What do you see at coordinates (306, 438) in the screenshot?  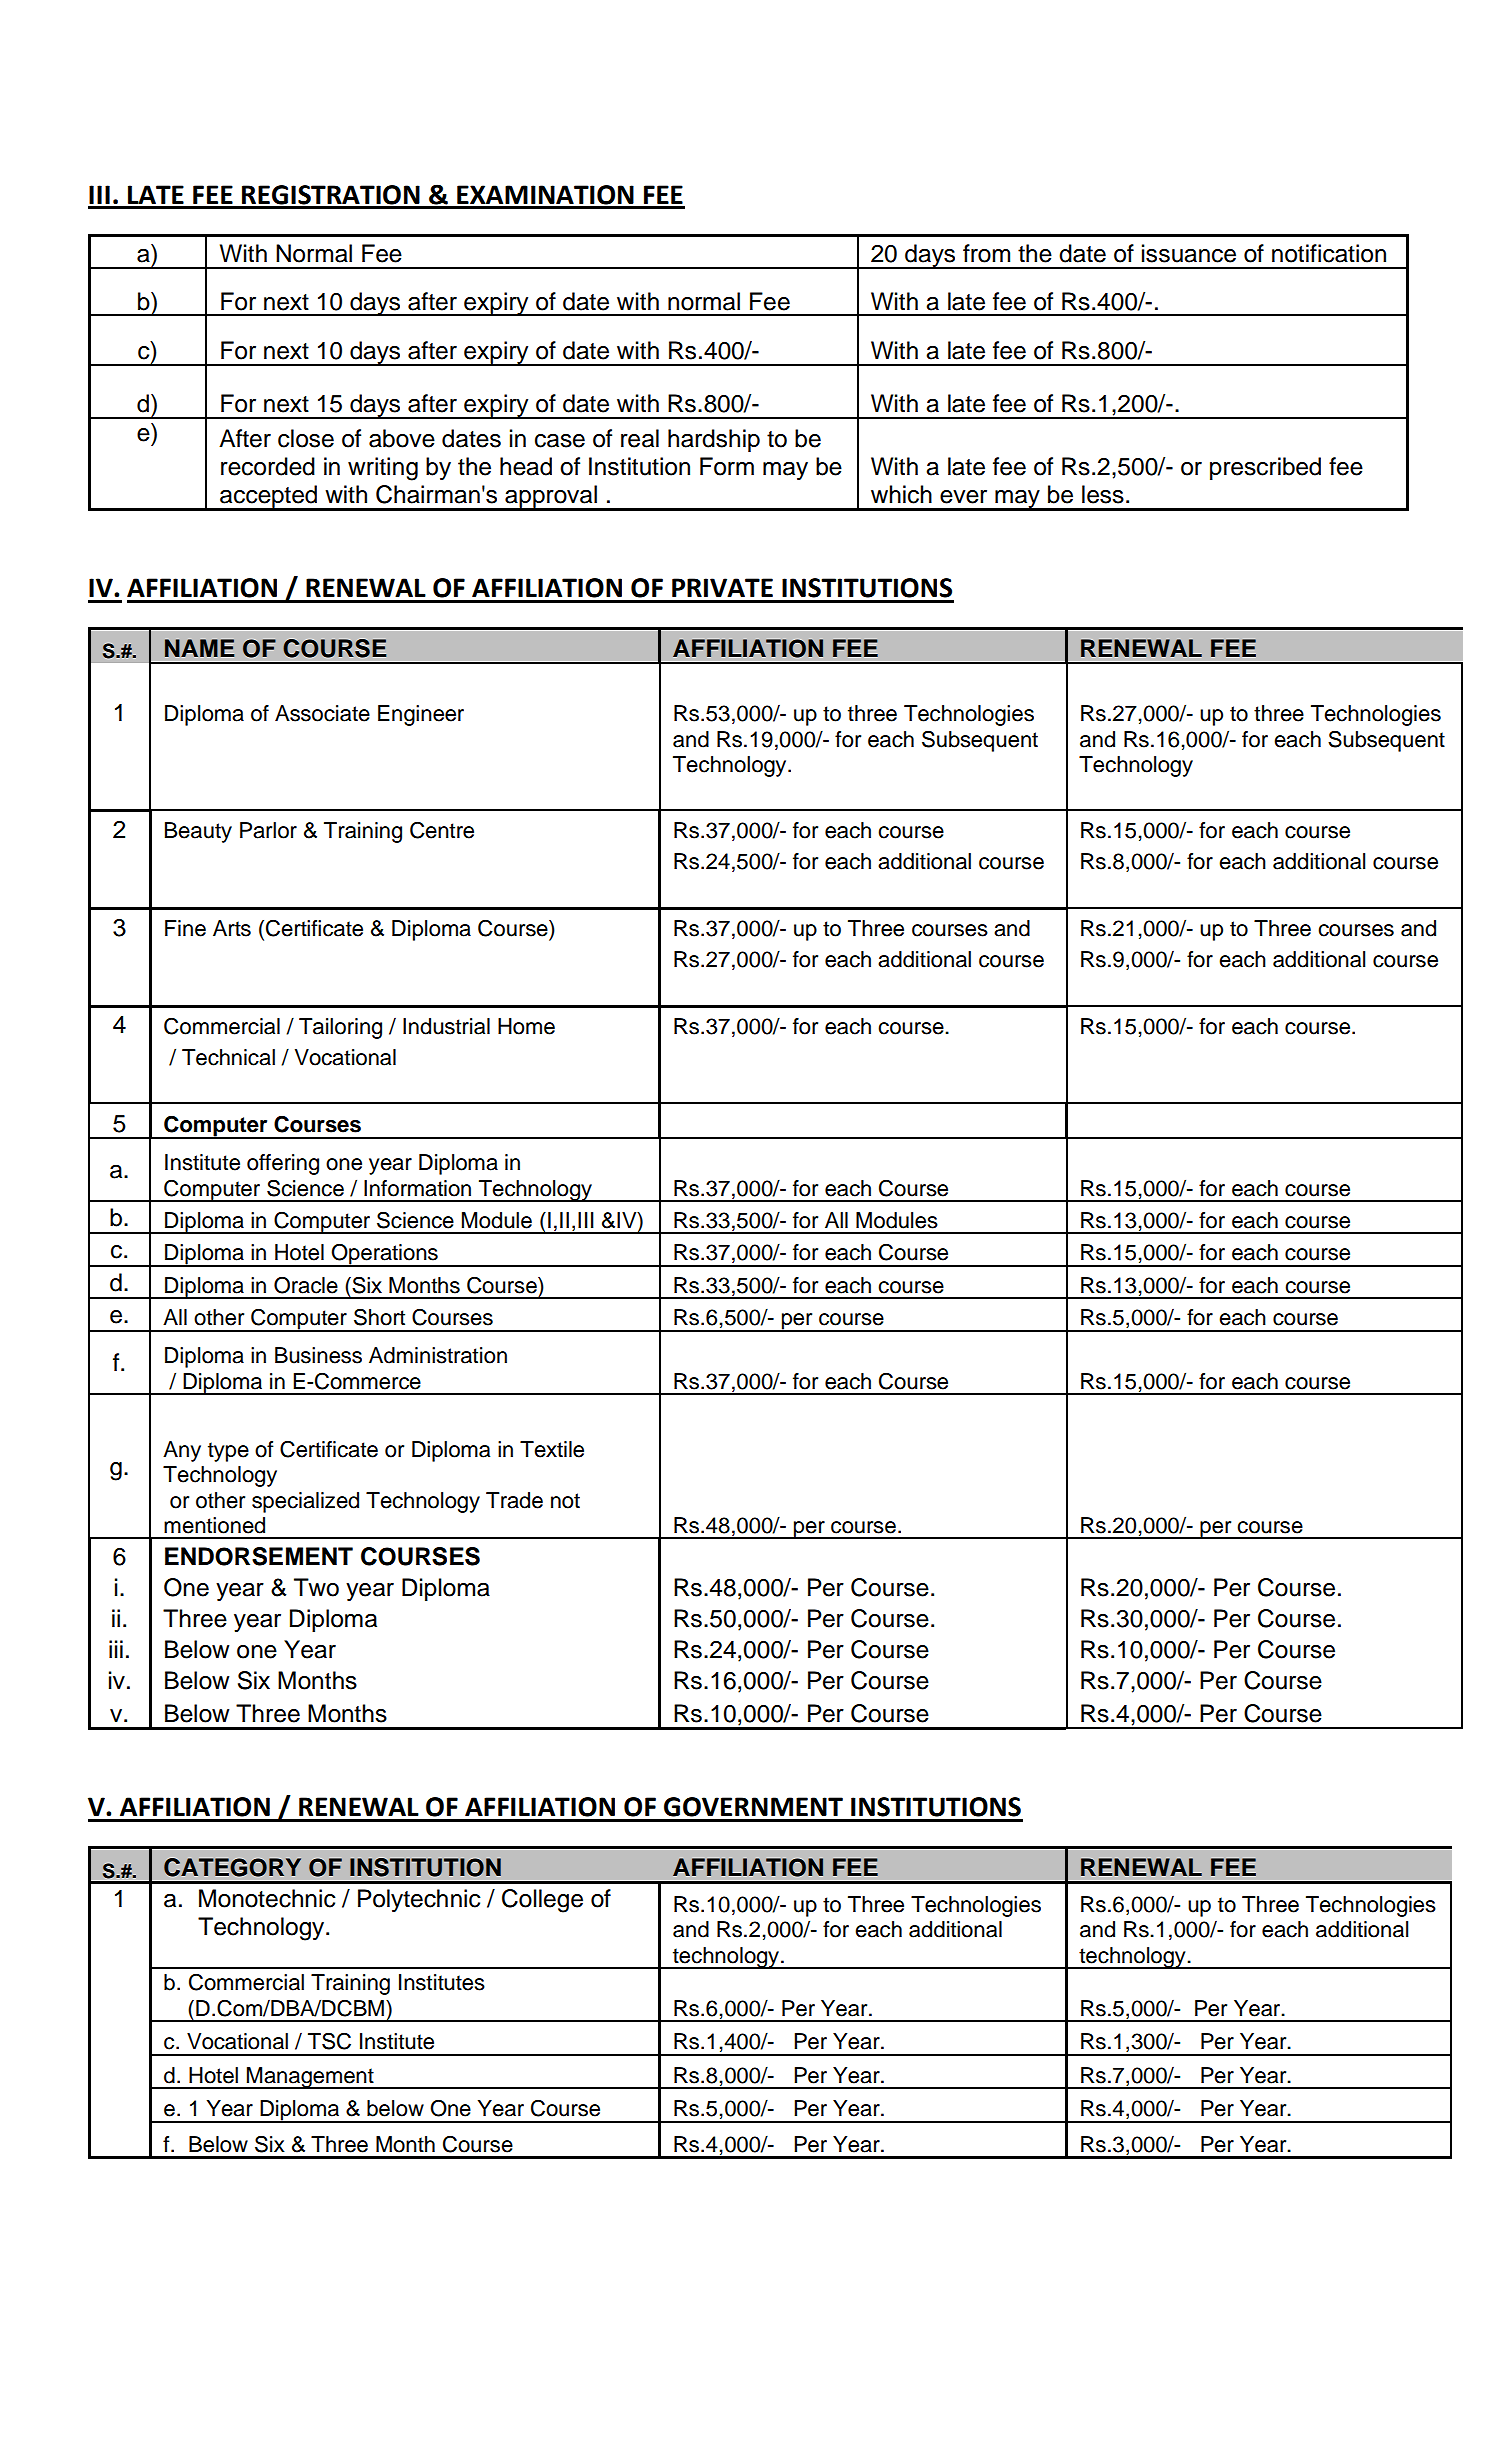 I see `close` at bounding box center [306, 438].
